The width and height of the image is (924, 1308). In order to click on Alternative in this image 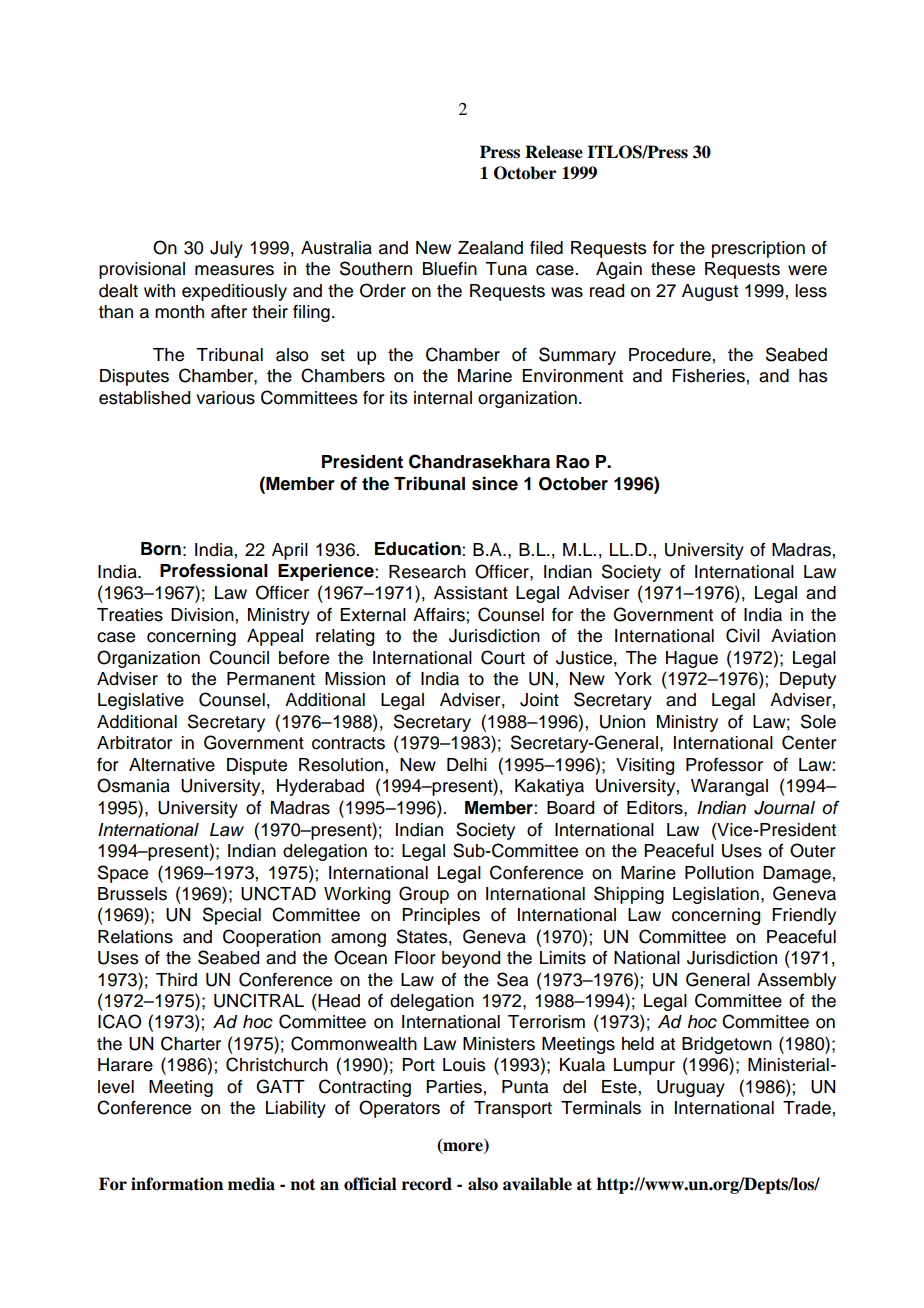, I will do `click(172, 765)`.
